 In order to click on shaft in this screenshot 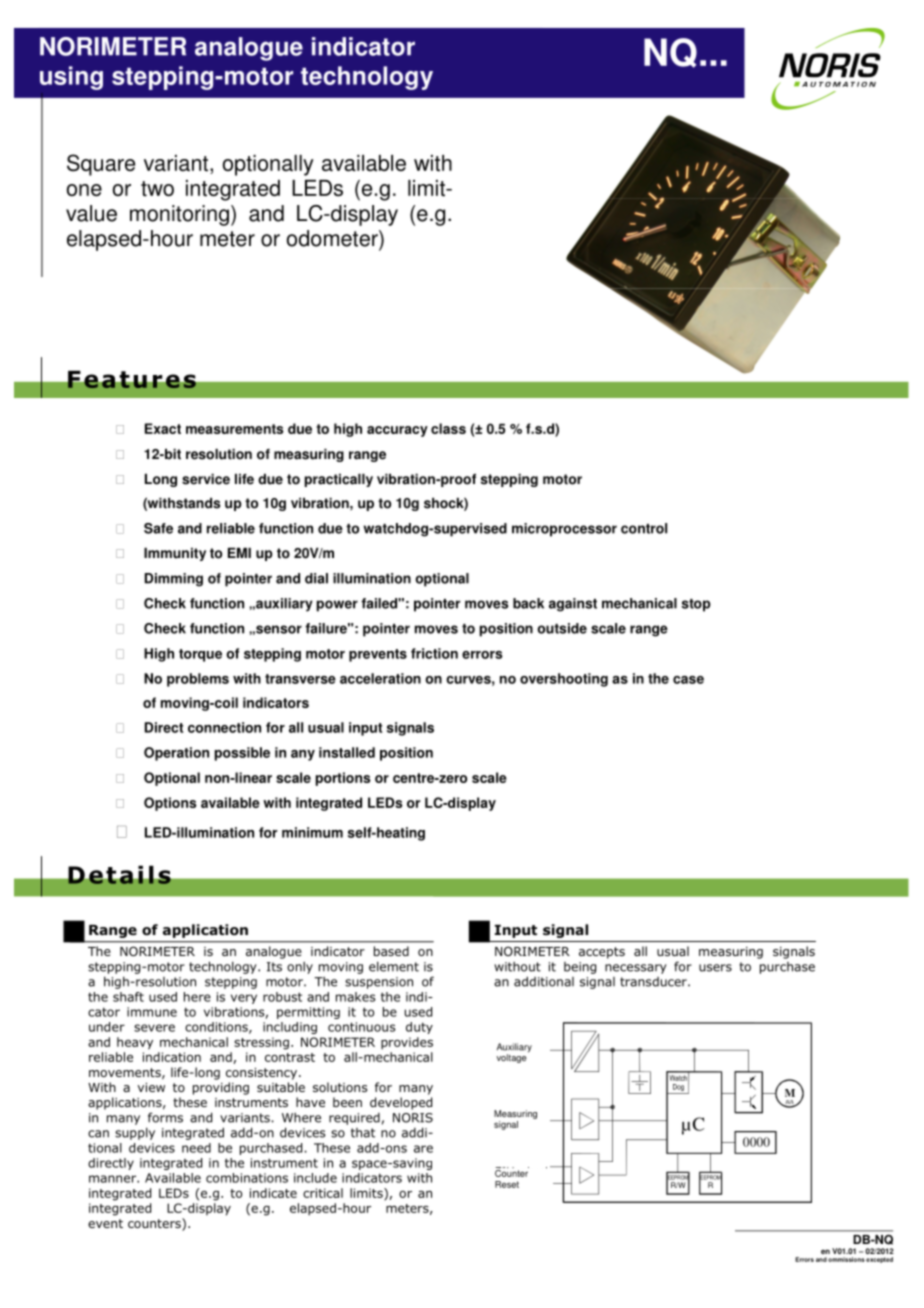, I will do `click(128, 997)`.
